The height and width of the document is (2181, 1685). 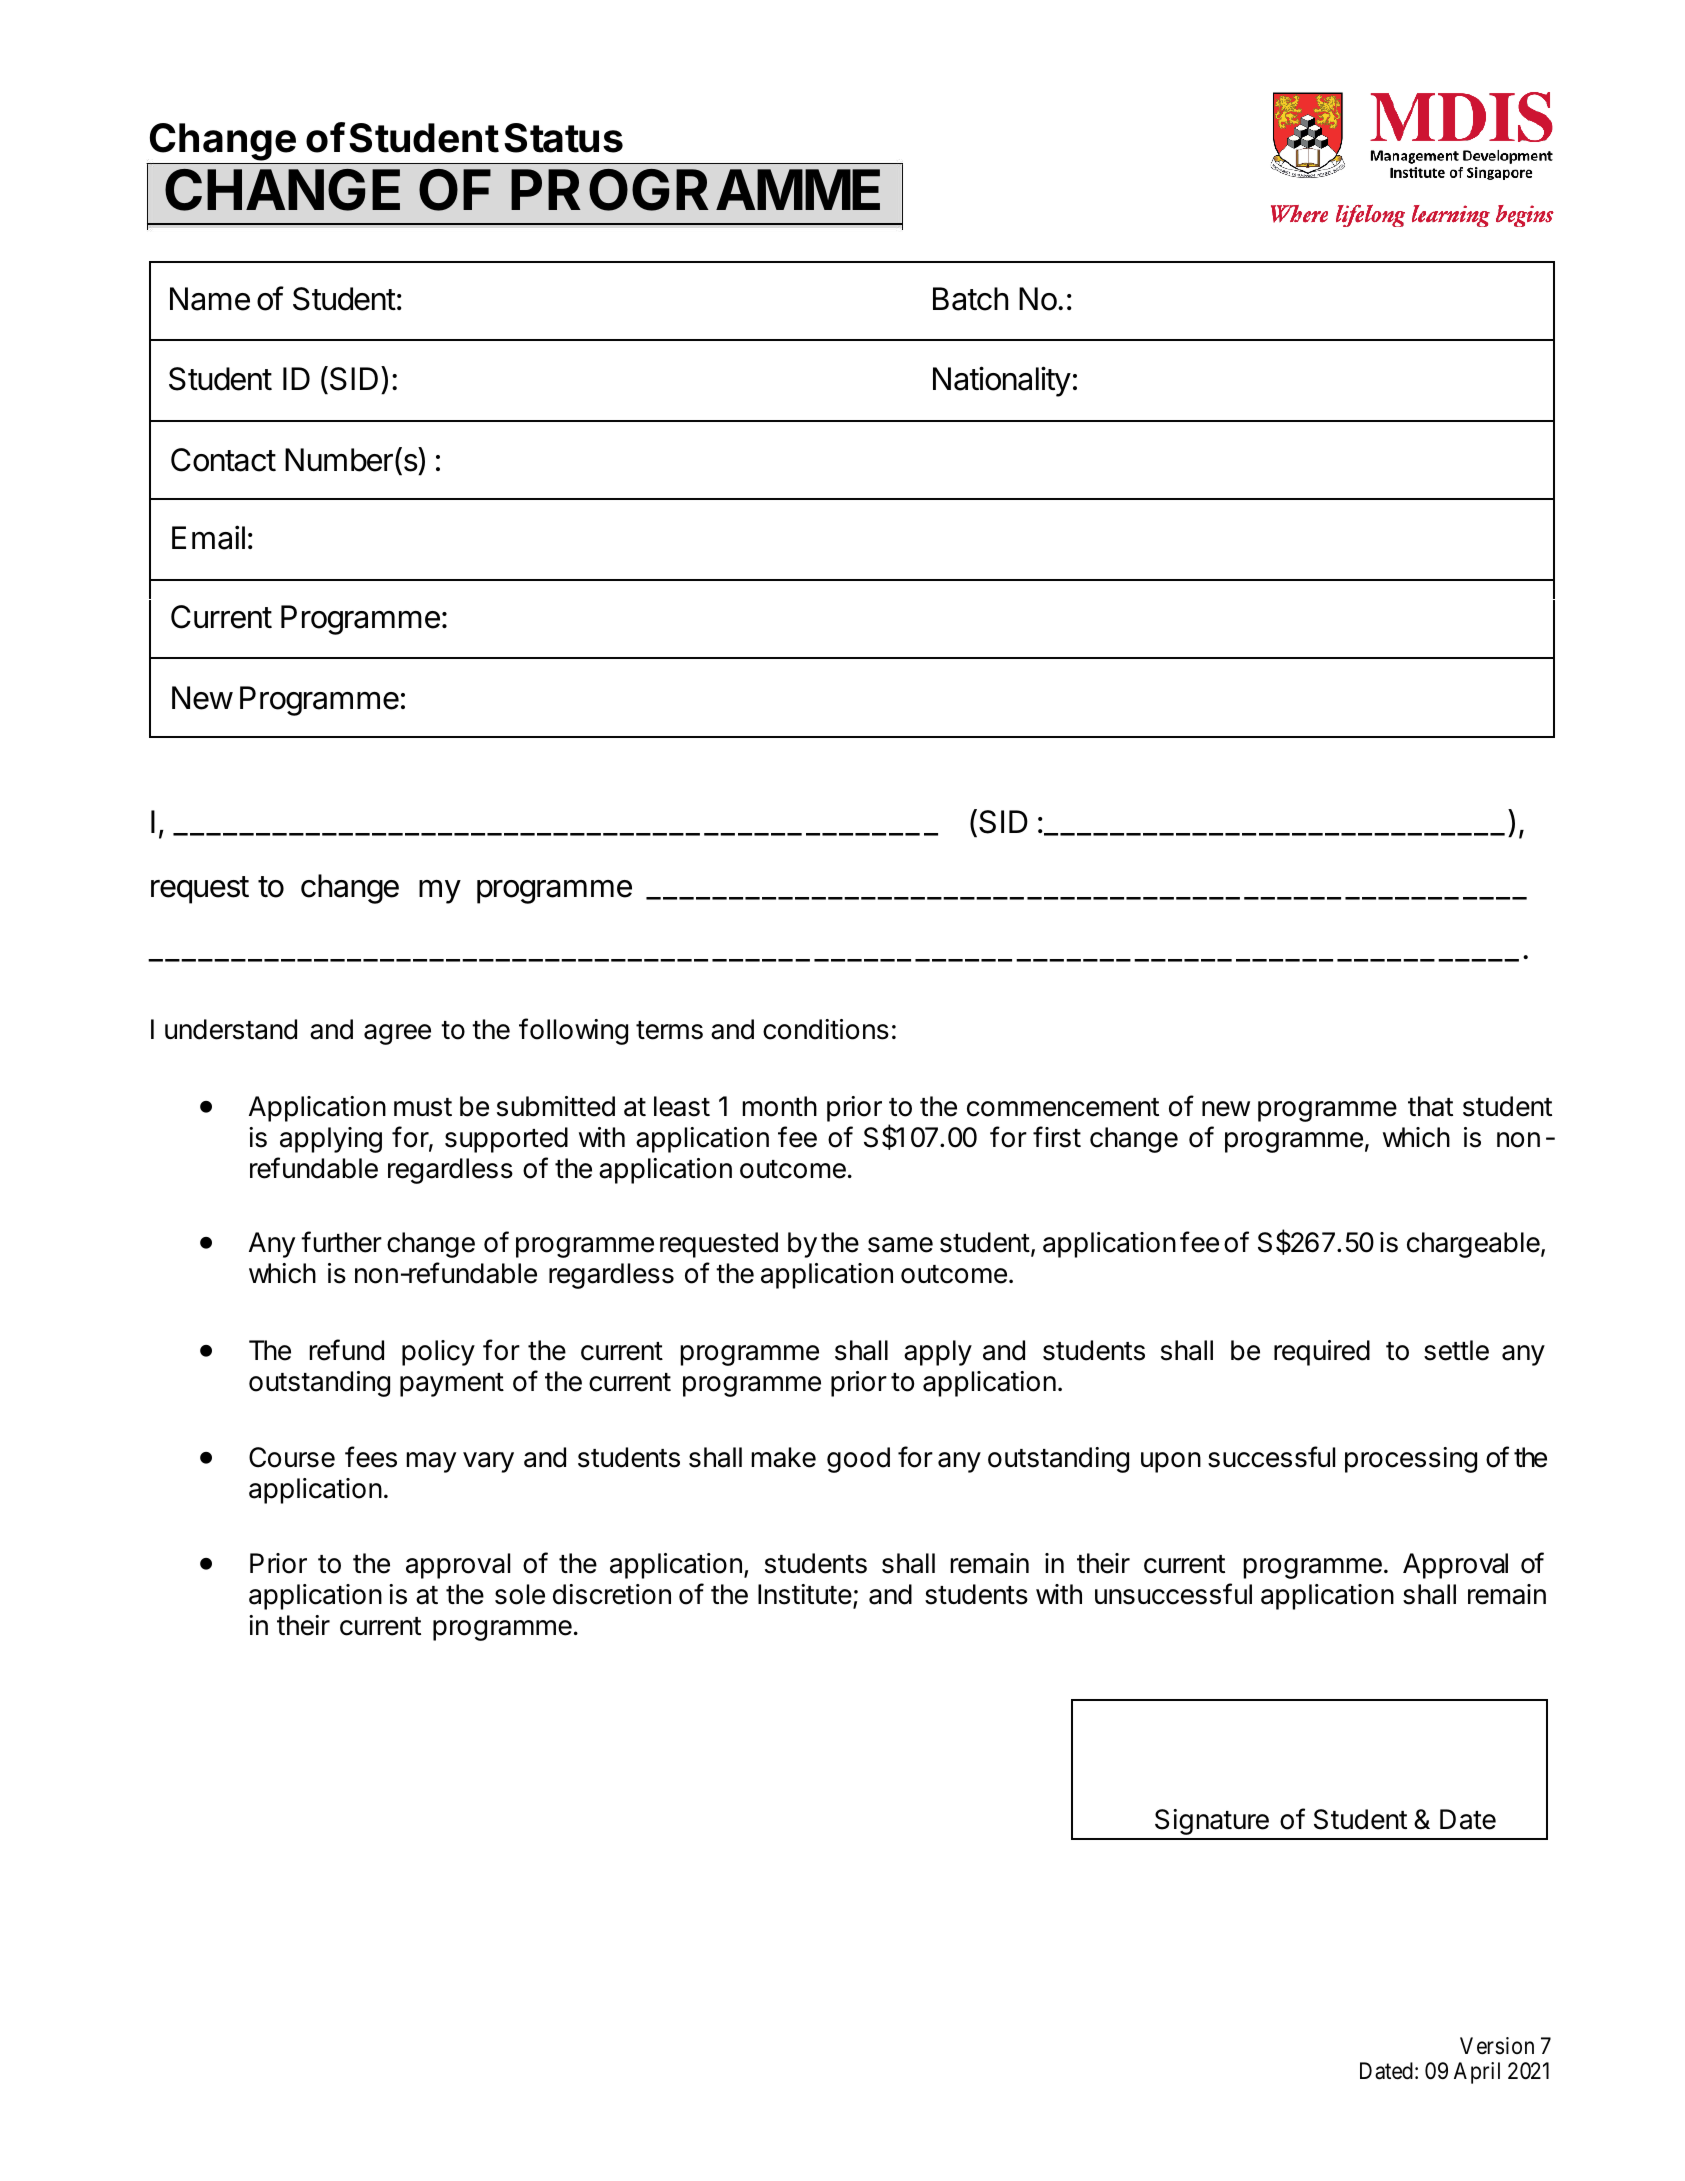 I want to click on must, so click(x=423, y=1107).
